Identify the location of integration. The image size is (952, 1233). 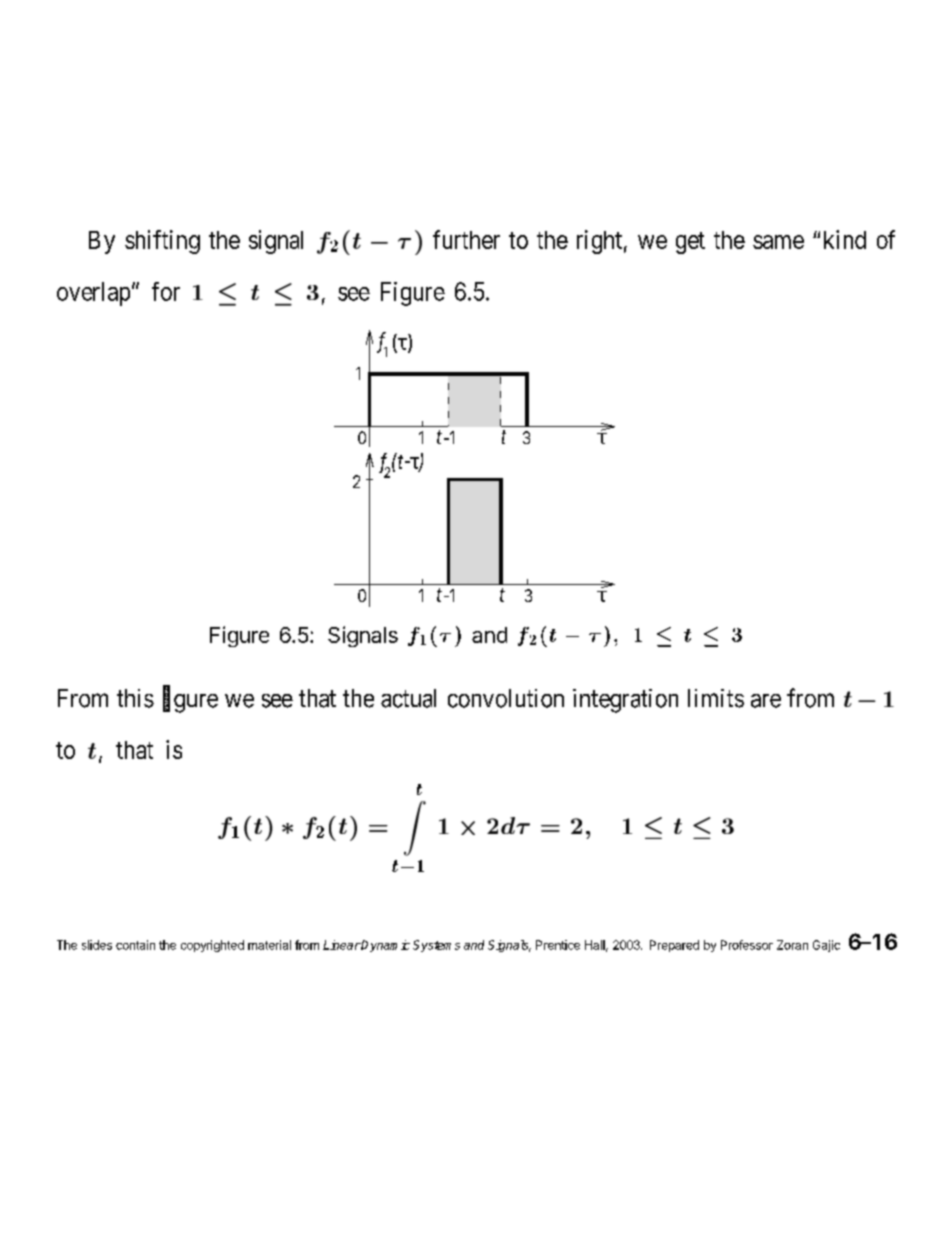
(625, 701).
